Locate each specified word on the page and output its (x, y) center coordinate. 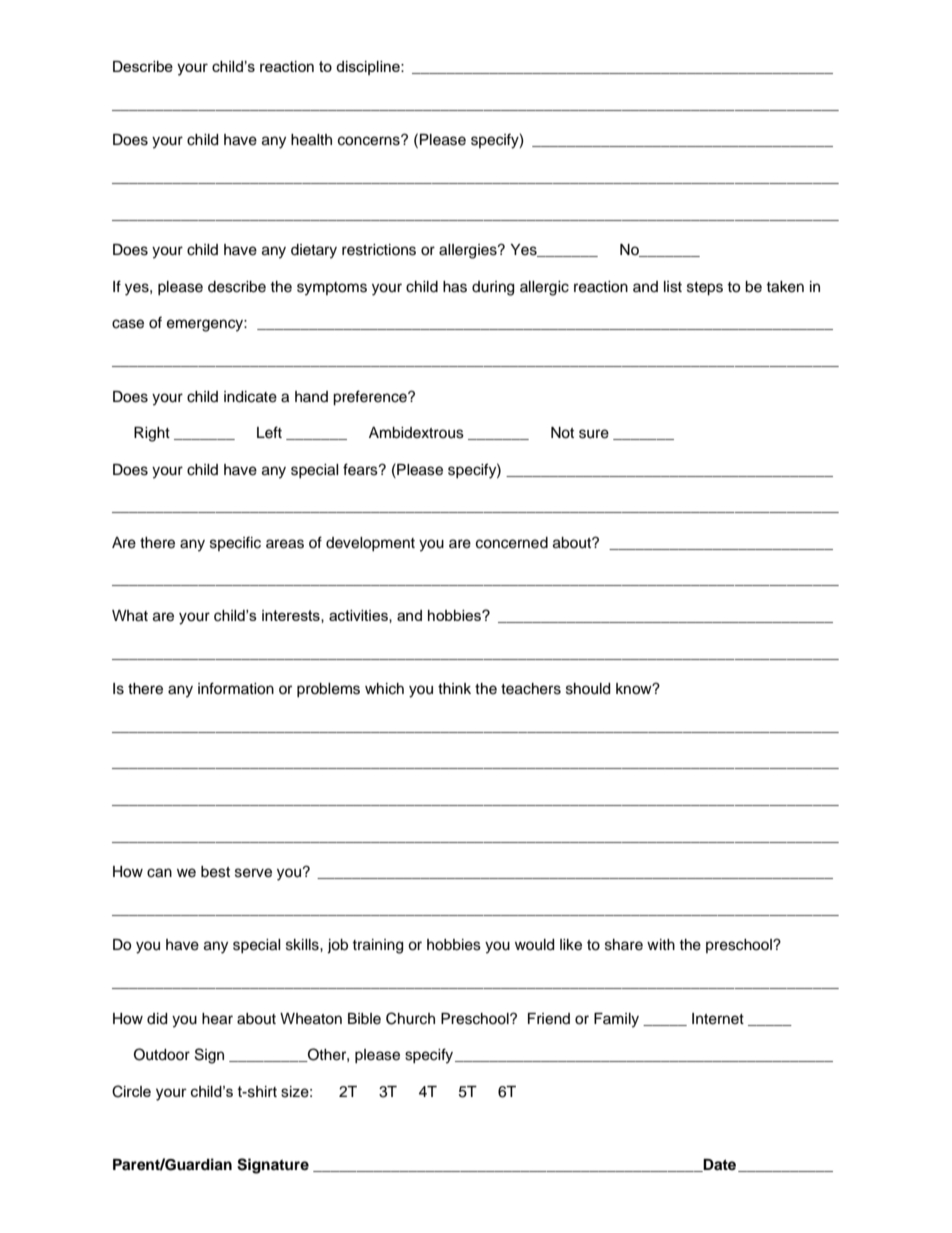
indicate (250, 397)
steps (705, 289)
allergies (469, 251)
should (588, 689)
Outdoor (162, 1054)
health (311, 140)
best (215, 872)
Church (410, 1018)
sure (594, 434)
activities (359, 616)
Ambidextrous (416, 433)
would (534, 945)
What (130, 616)
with (661, 944)
